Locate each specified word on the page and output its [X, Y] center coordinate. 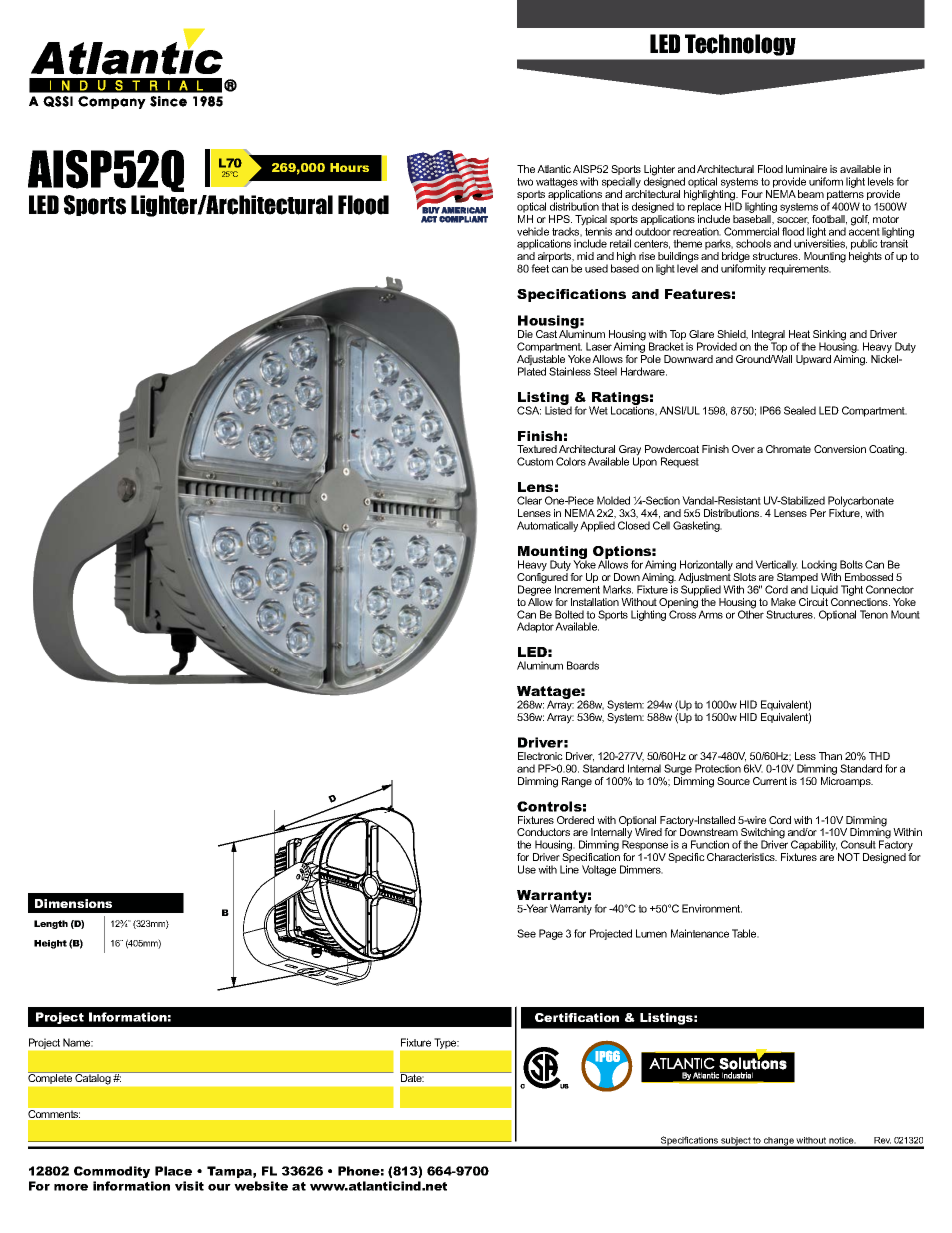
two [525, 182]
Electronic [540, 756]
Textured [537, 449]
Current [770, 781]
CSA [529, 410]
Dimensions [73, 903]
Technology [740, 45]
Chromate [788, 449]
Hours [349, 167]
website [261, 1186]
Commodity [112, 1172]
